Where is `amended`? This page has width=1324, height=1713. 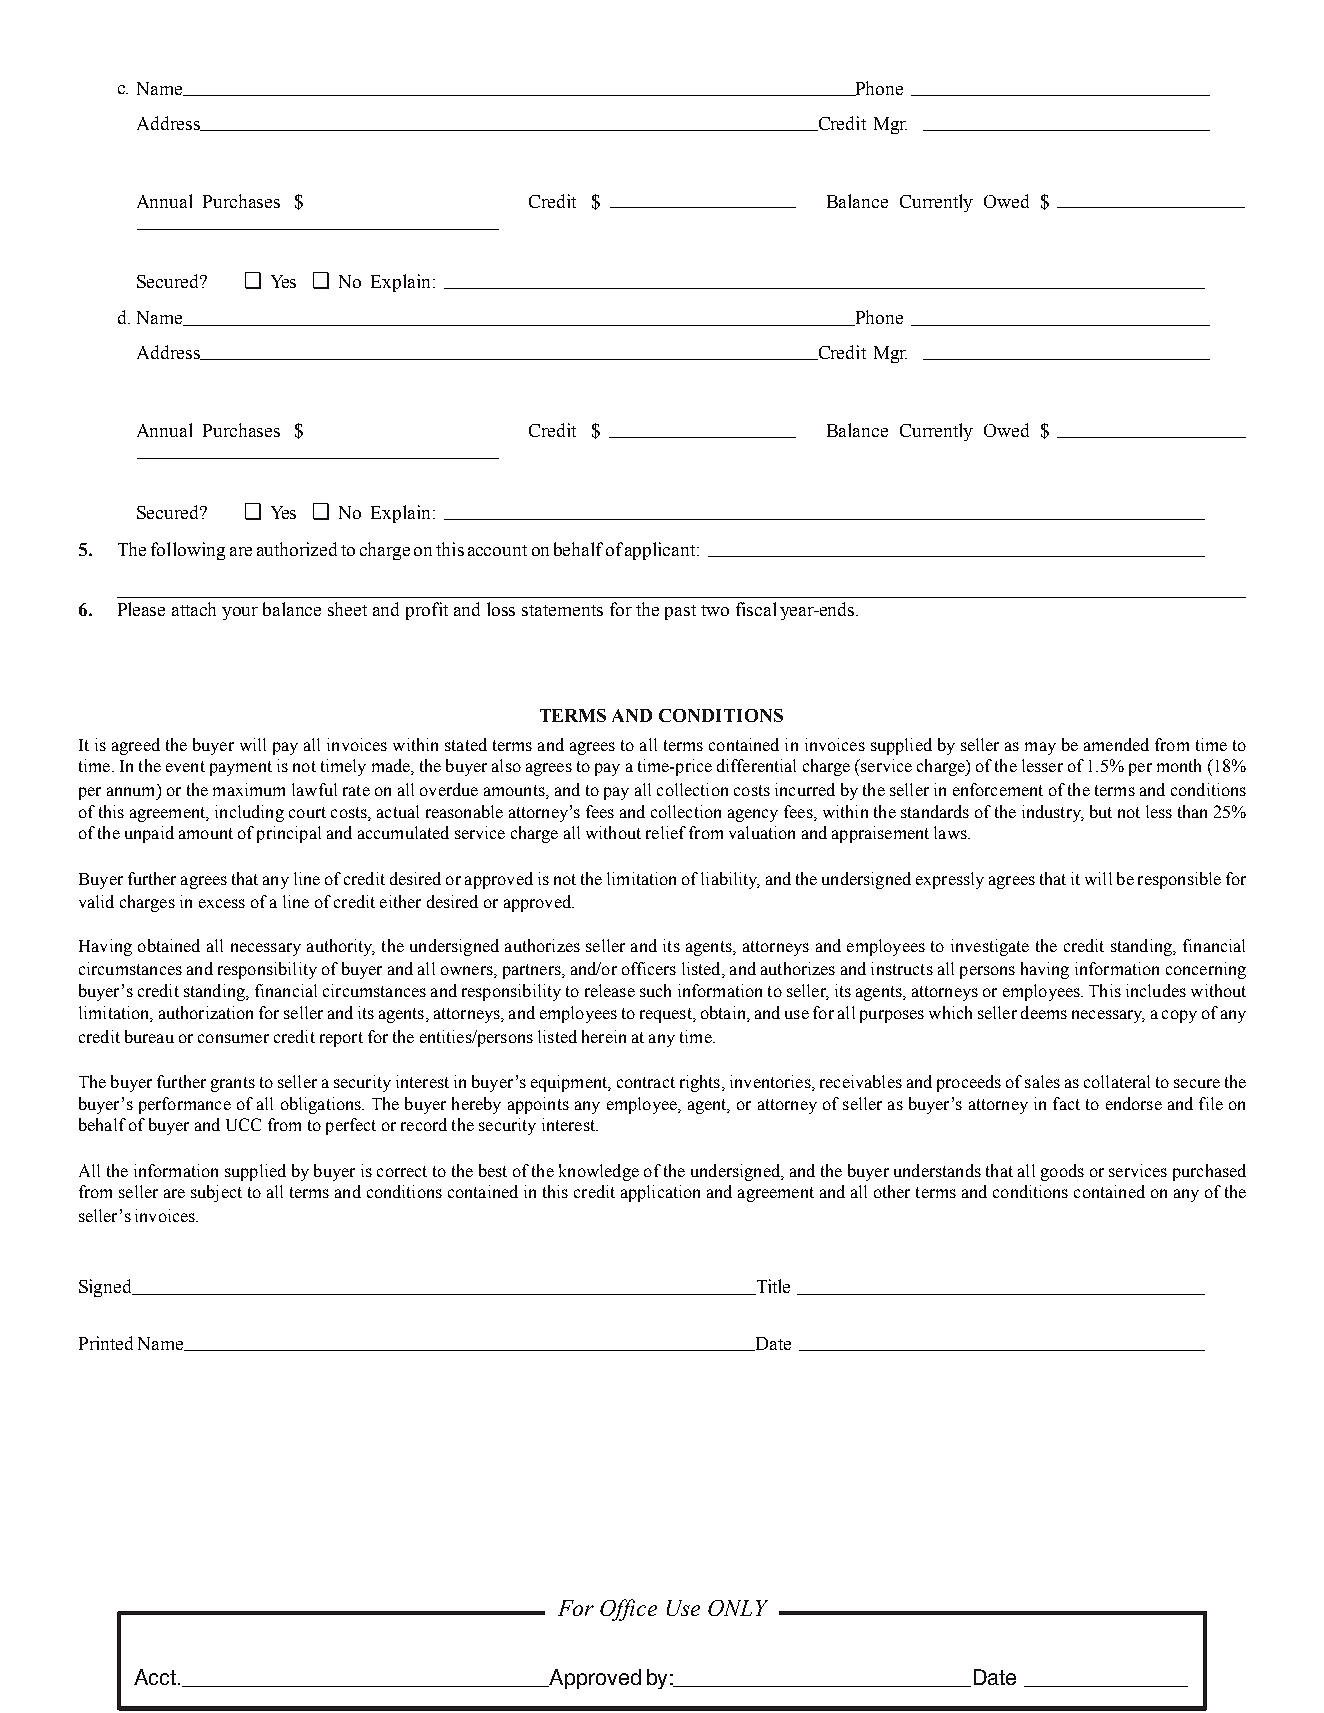
amended is located at coordinates (1116, 744).
